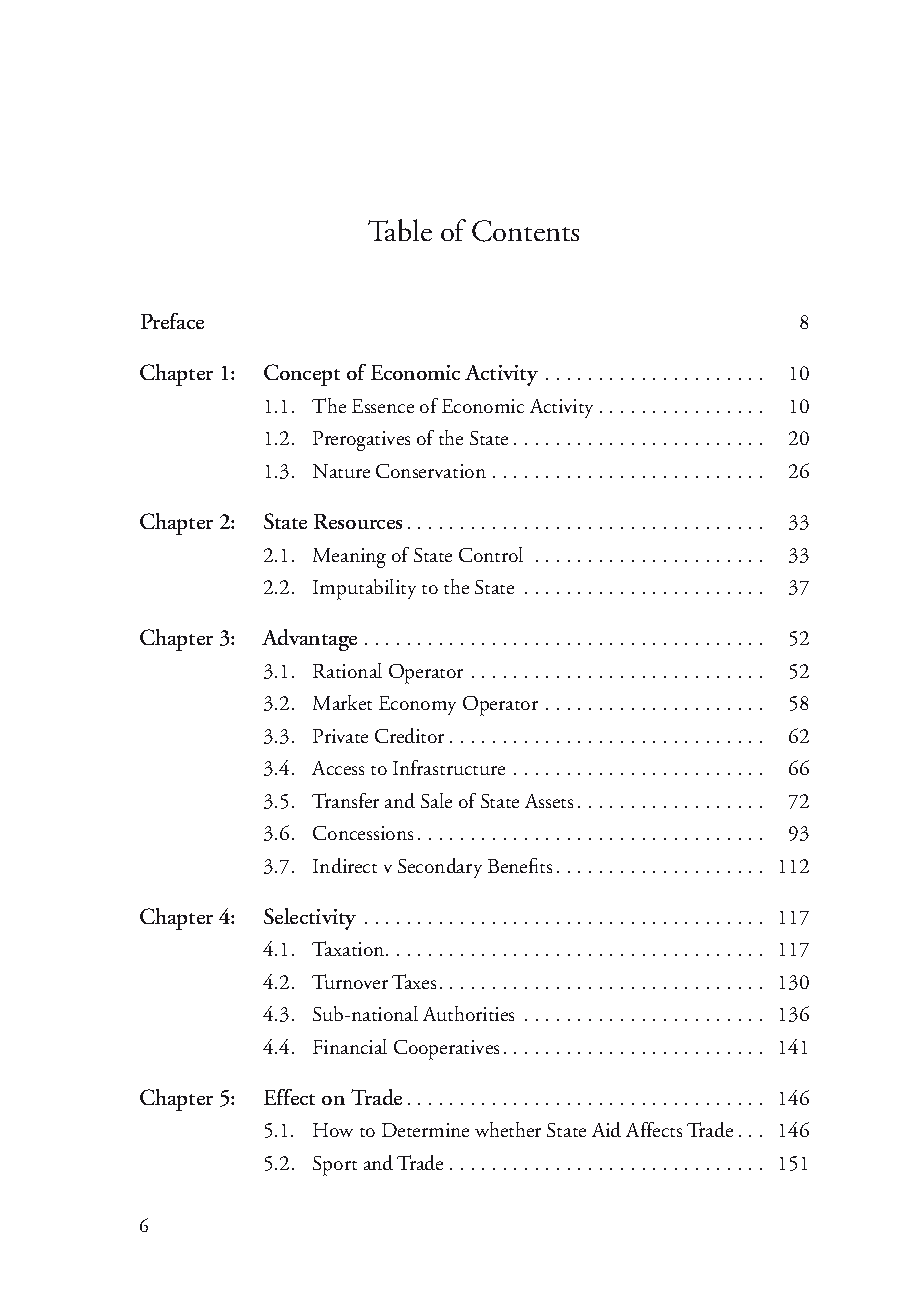 The height and width of the screenshot is (1303, 924). I want to click on Meaning, so click(349, 558).
